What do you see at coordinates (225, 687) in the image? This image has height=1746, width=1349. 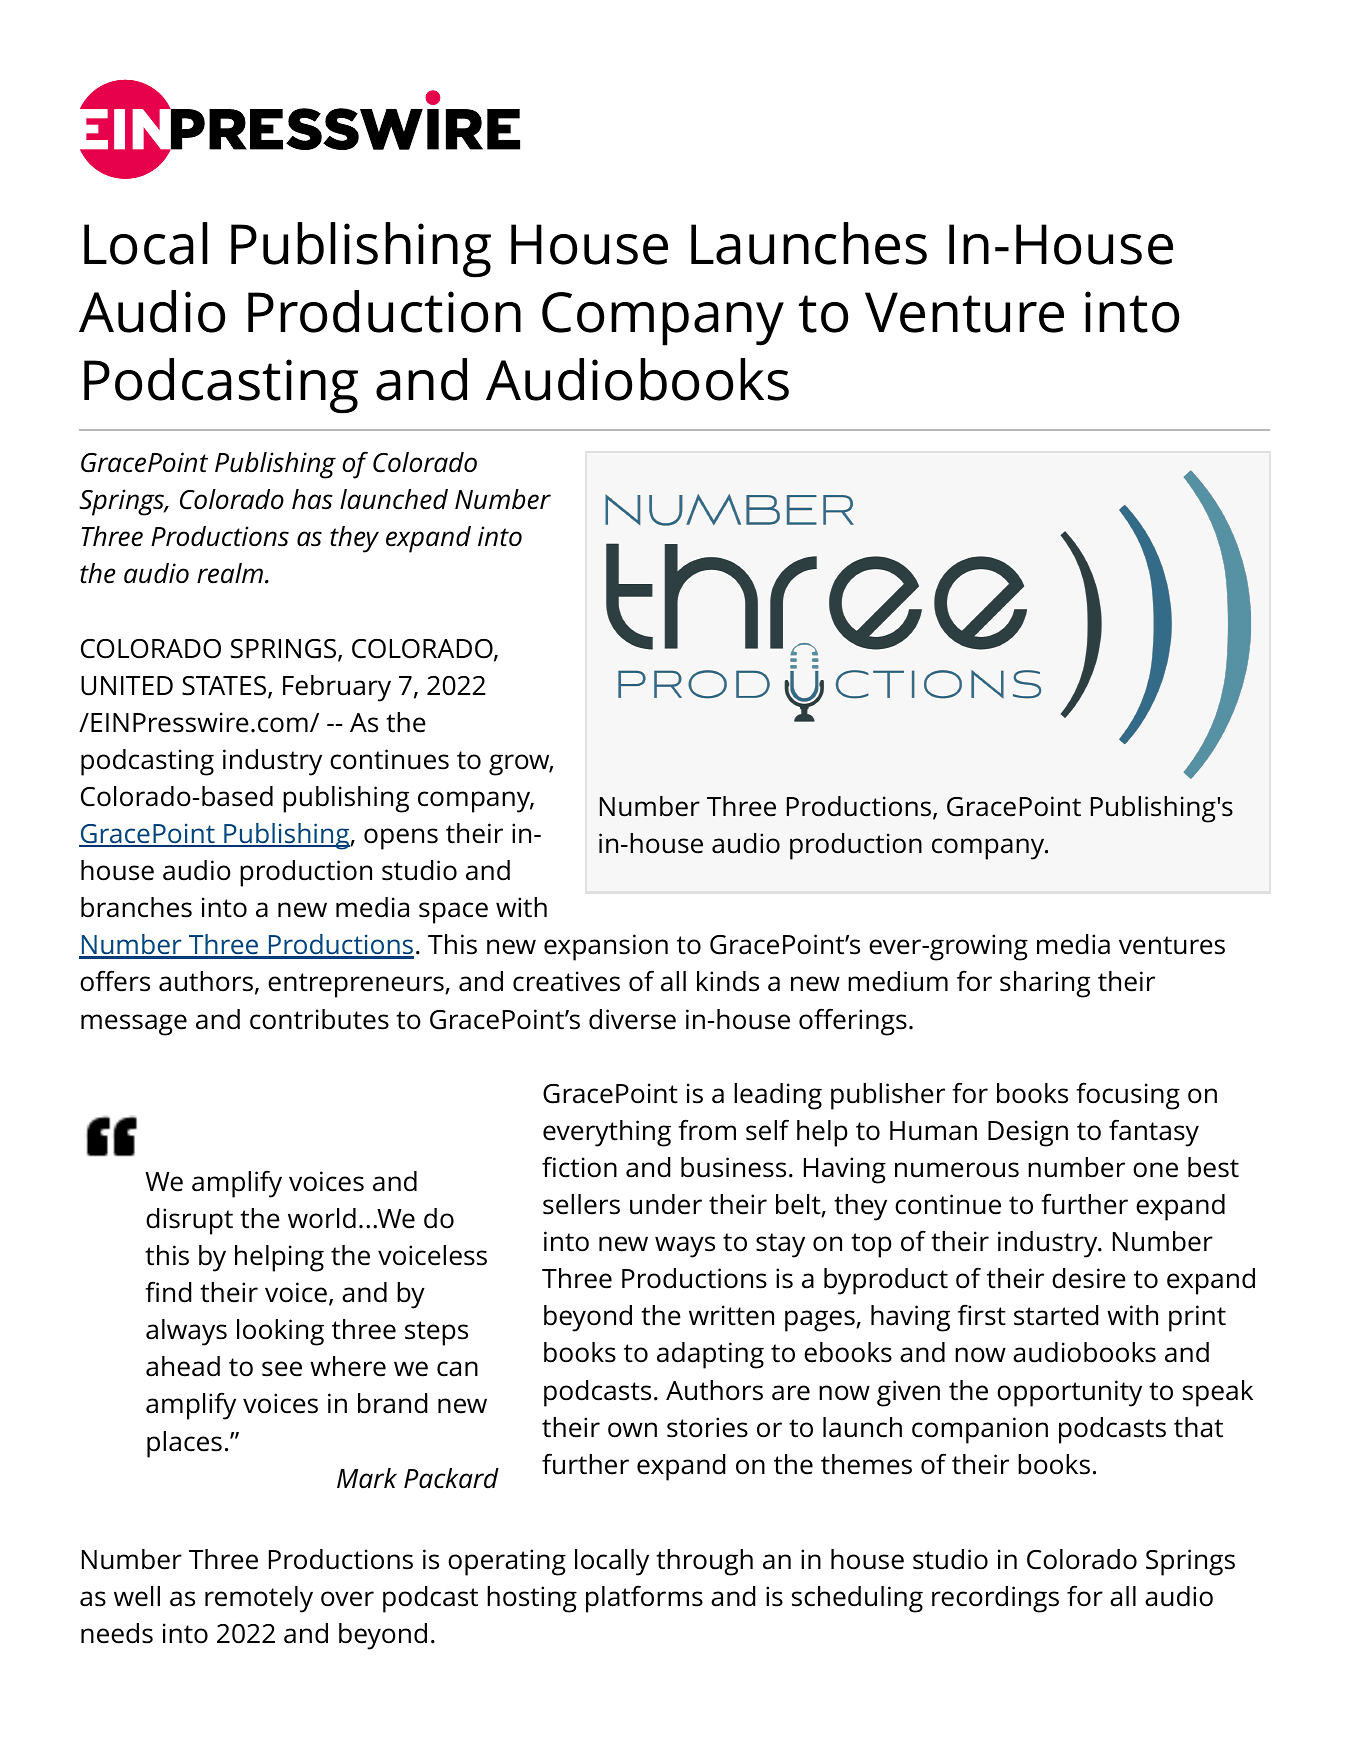 I see `STATES` at bounding box center [225, 687].
